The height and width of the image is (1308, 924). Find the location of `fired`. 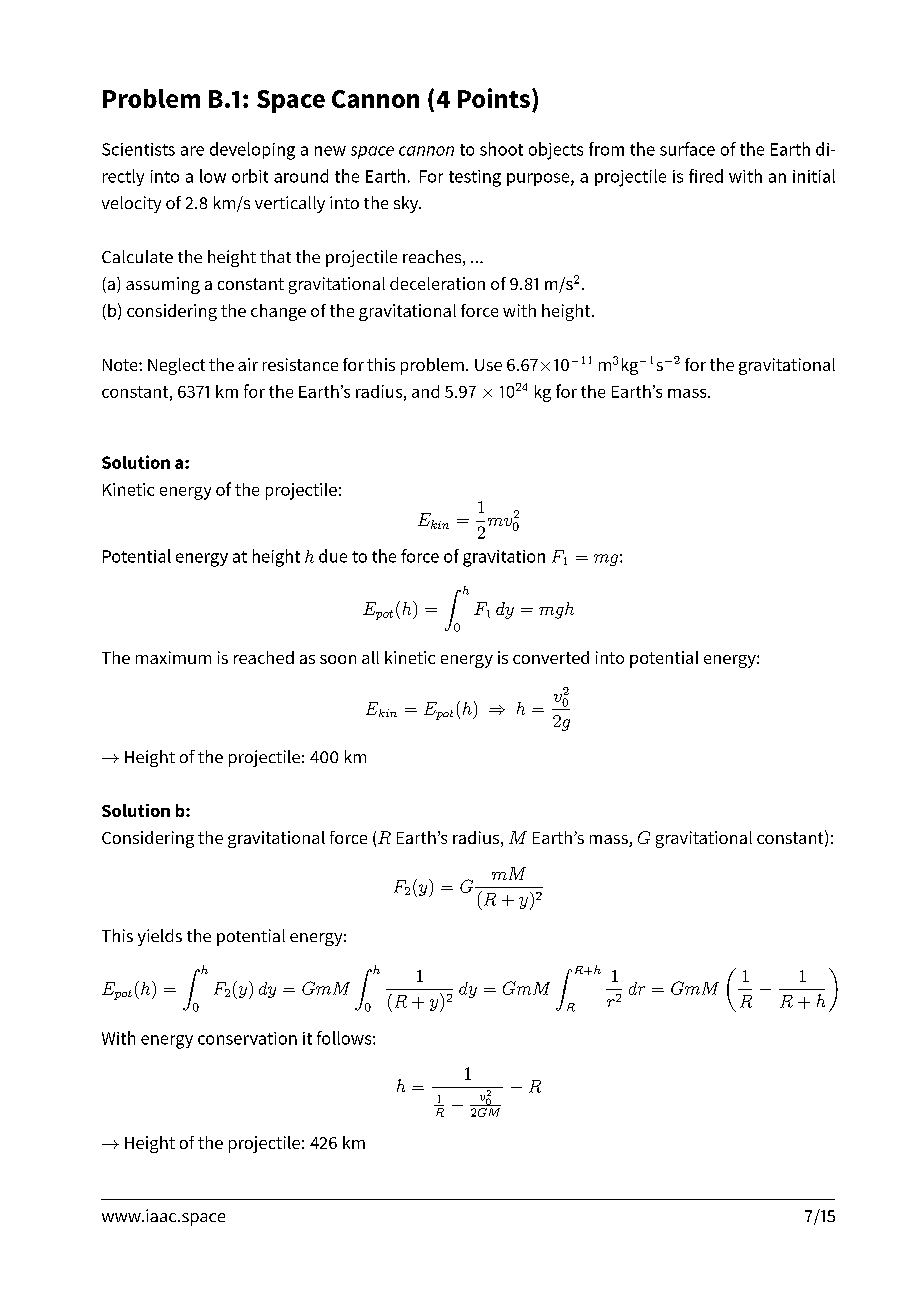

fired is located at coordinates (706, 176).
